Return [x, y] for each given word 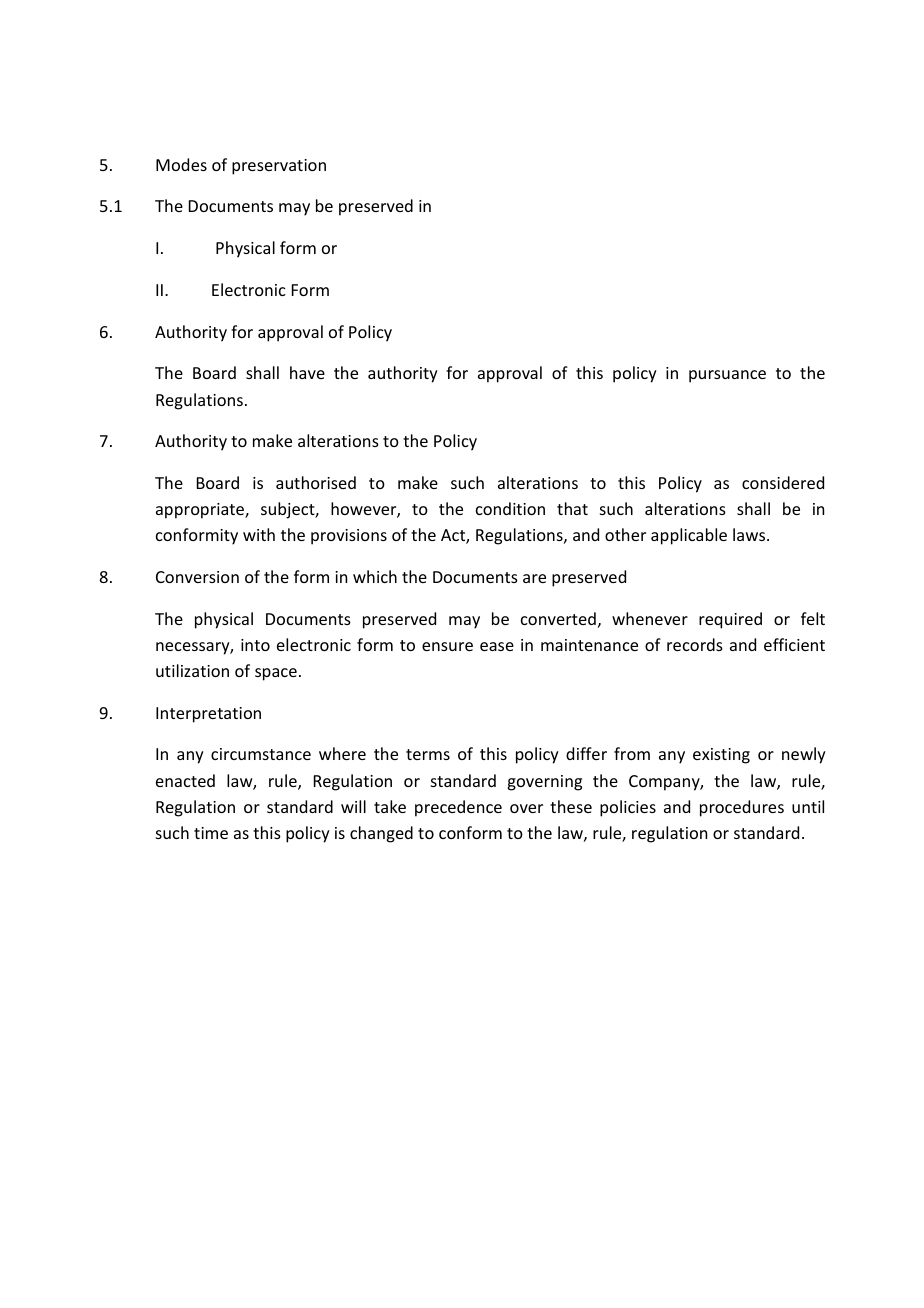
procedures [742, 808]
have [307, 372]
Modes [181, 164]
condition [510, 508]
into [255, 645]
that [572, 508]
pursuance [727, 376]
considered [783, 482]
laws [750, 534]
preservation [279, 167]
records [695, 644]
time [211, 833]
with [259, 534]
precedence [458, 808]
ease [497, 646]
